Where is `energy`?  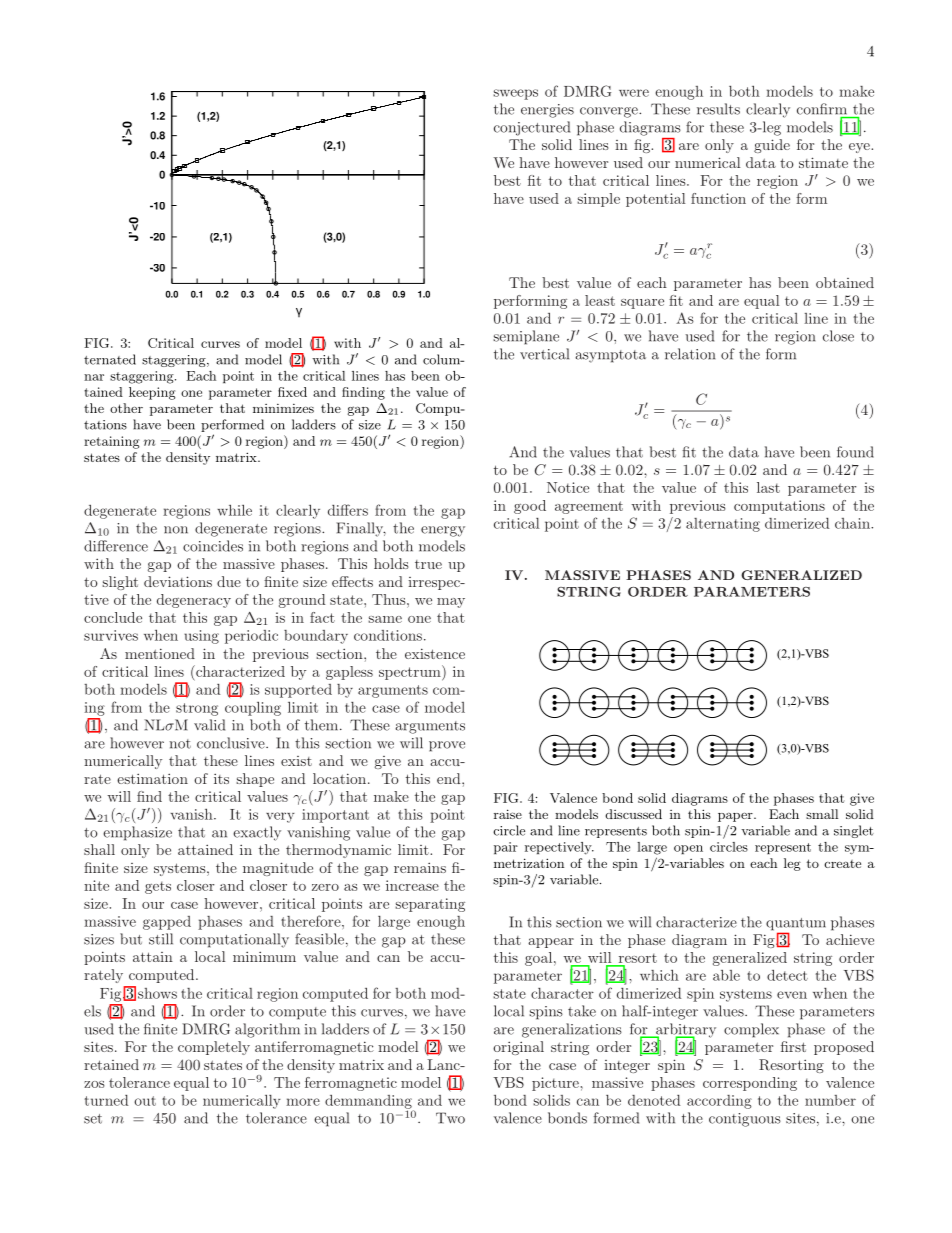 energy is located at coordinates (443, 531).
